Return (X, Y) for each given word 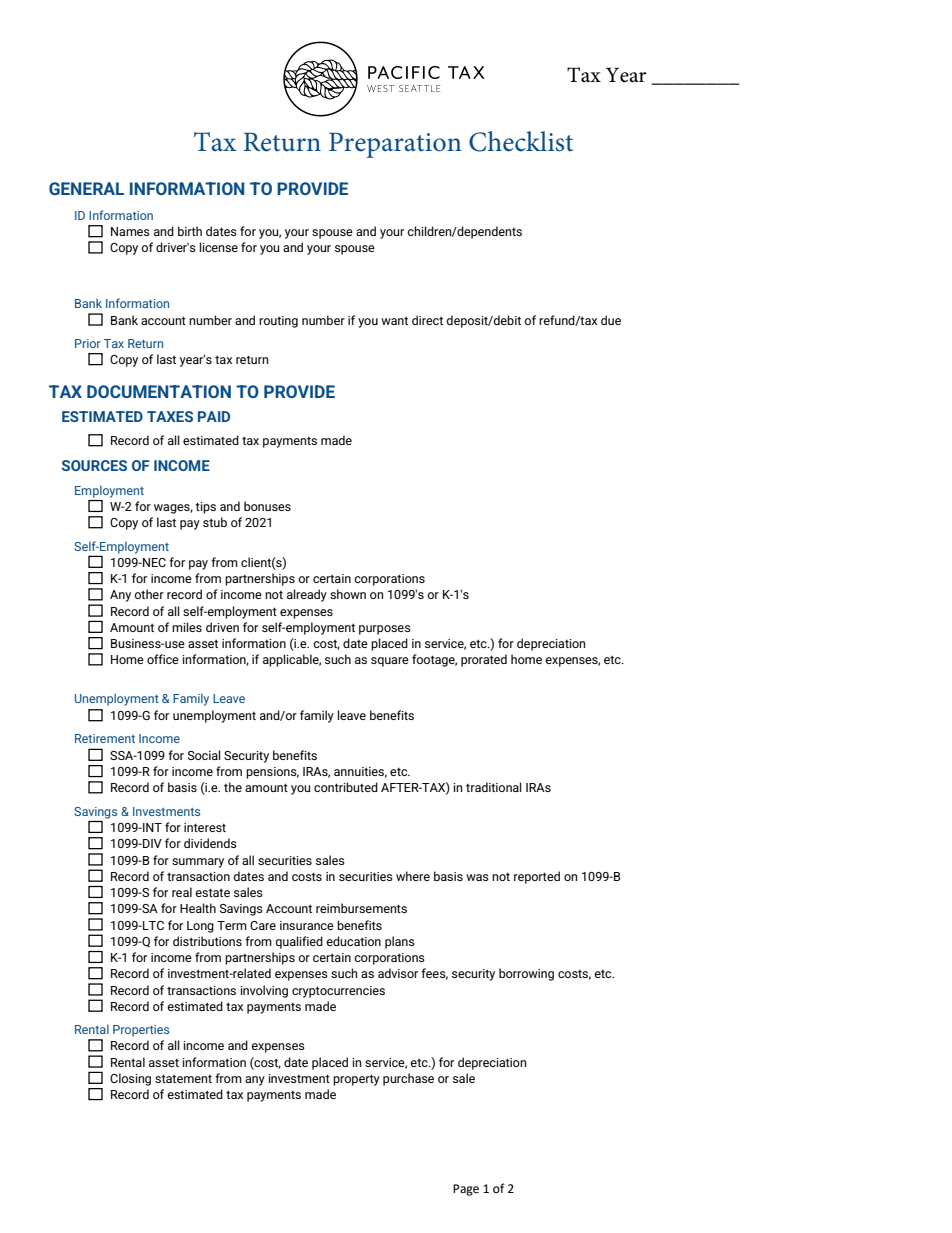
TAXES (170, 416)
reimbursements (361, 908)
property (356, 1080)
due (611, 320)
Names (130, 231)
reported (537, 877)
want (394, 321)
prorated (484, 660)
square (390, 662)
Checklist (521, 141)
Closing (130, 1079)
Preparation (395, 145)
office (163, 659)
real (182, 892)
